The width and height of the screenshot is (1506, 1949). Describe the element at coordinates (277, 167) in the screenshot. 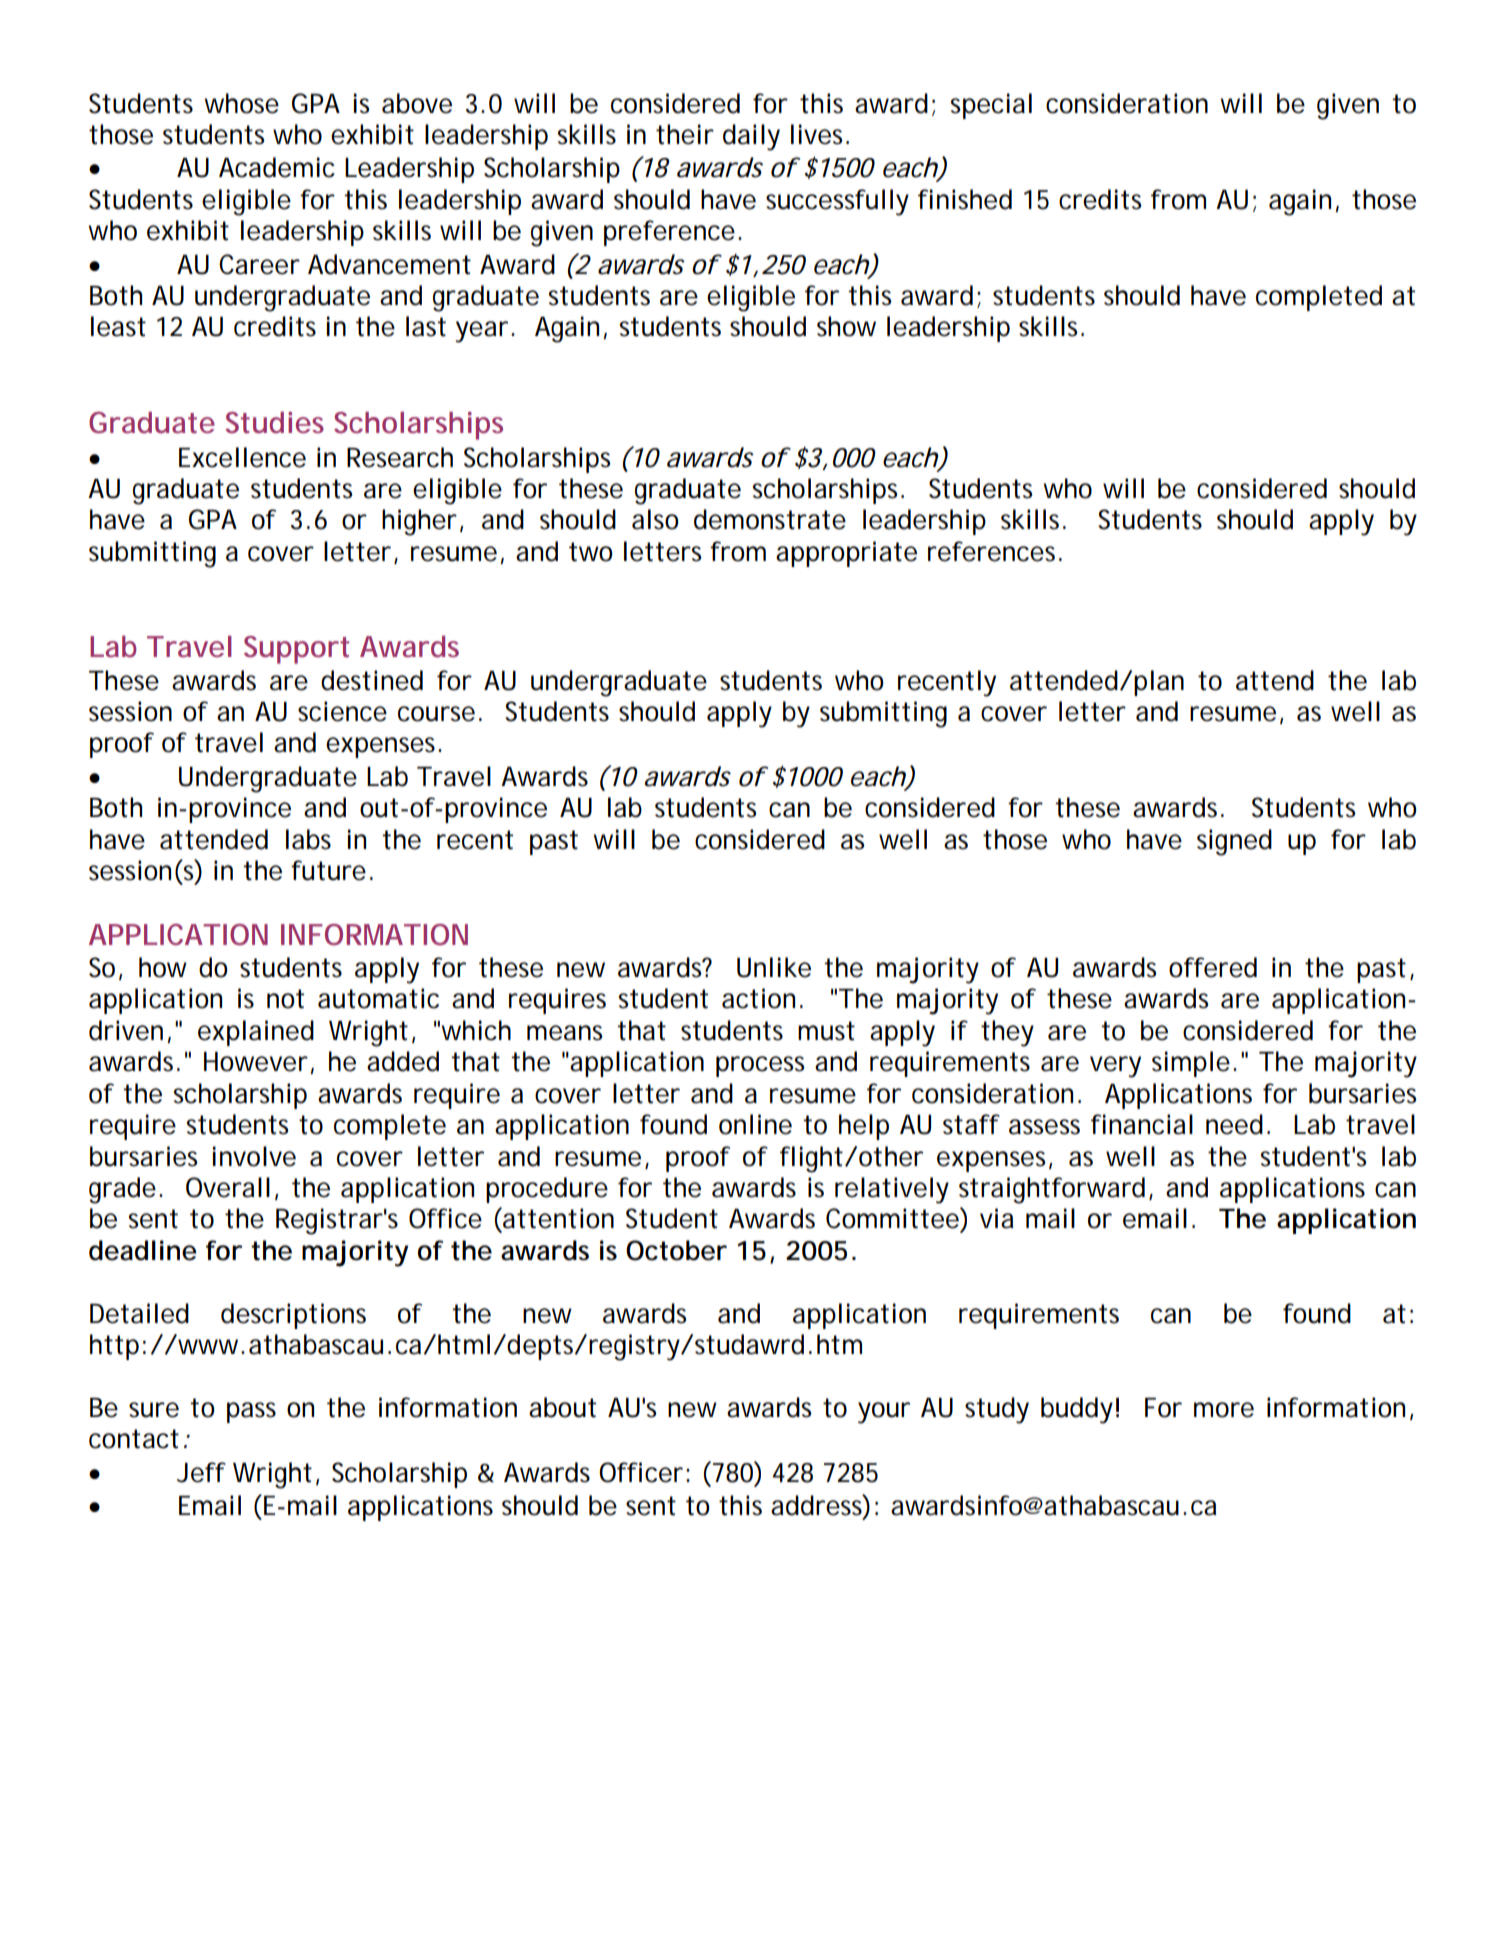

I see `Academic` at that location.
